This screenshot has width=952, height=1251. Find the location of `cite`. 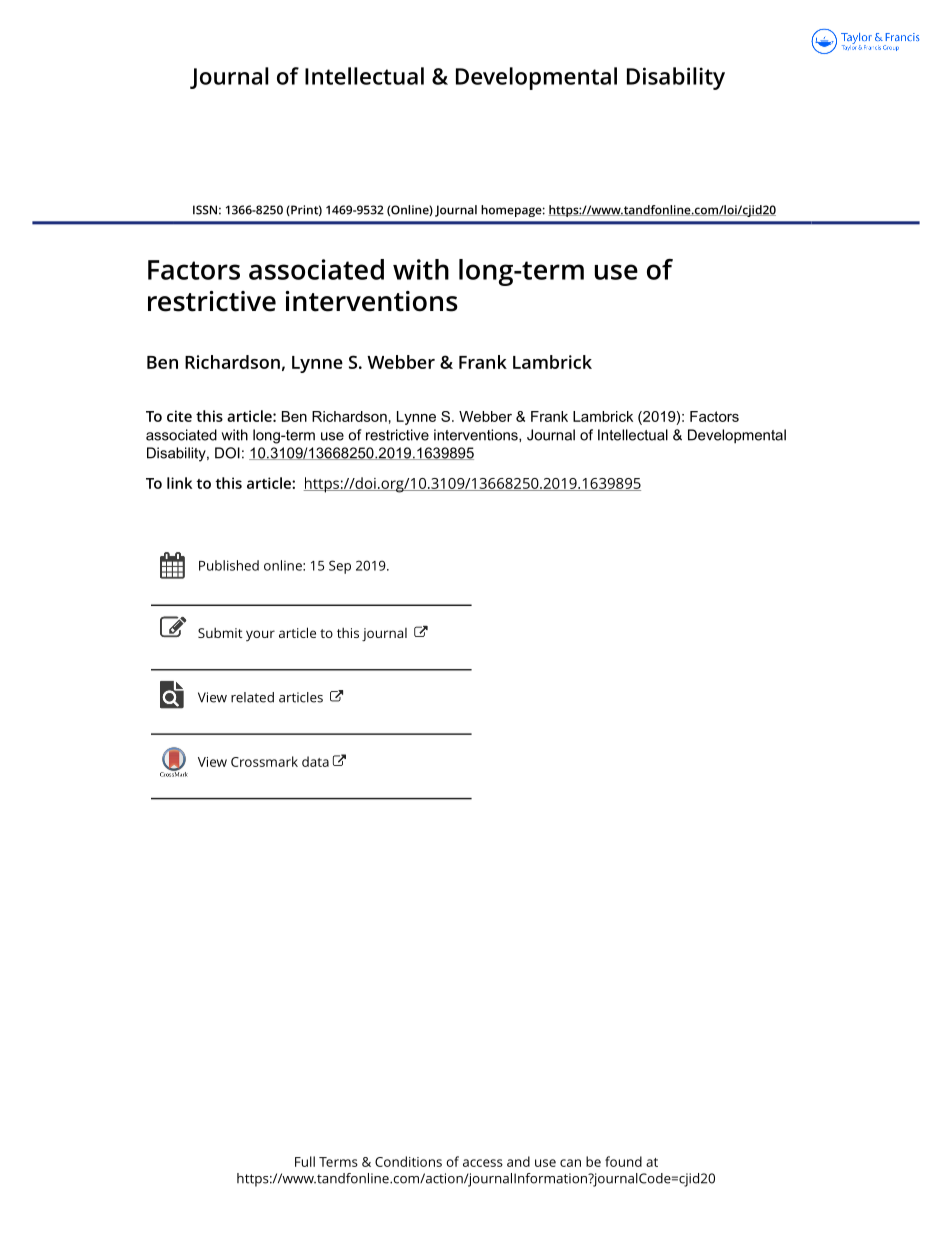

cite is located at coordinates (179, 416).
